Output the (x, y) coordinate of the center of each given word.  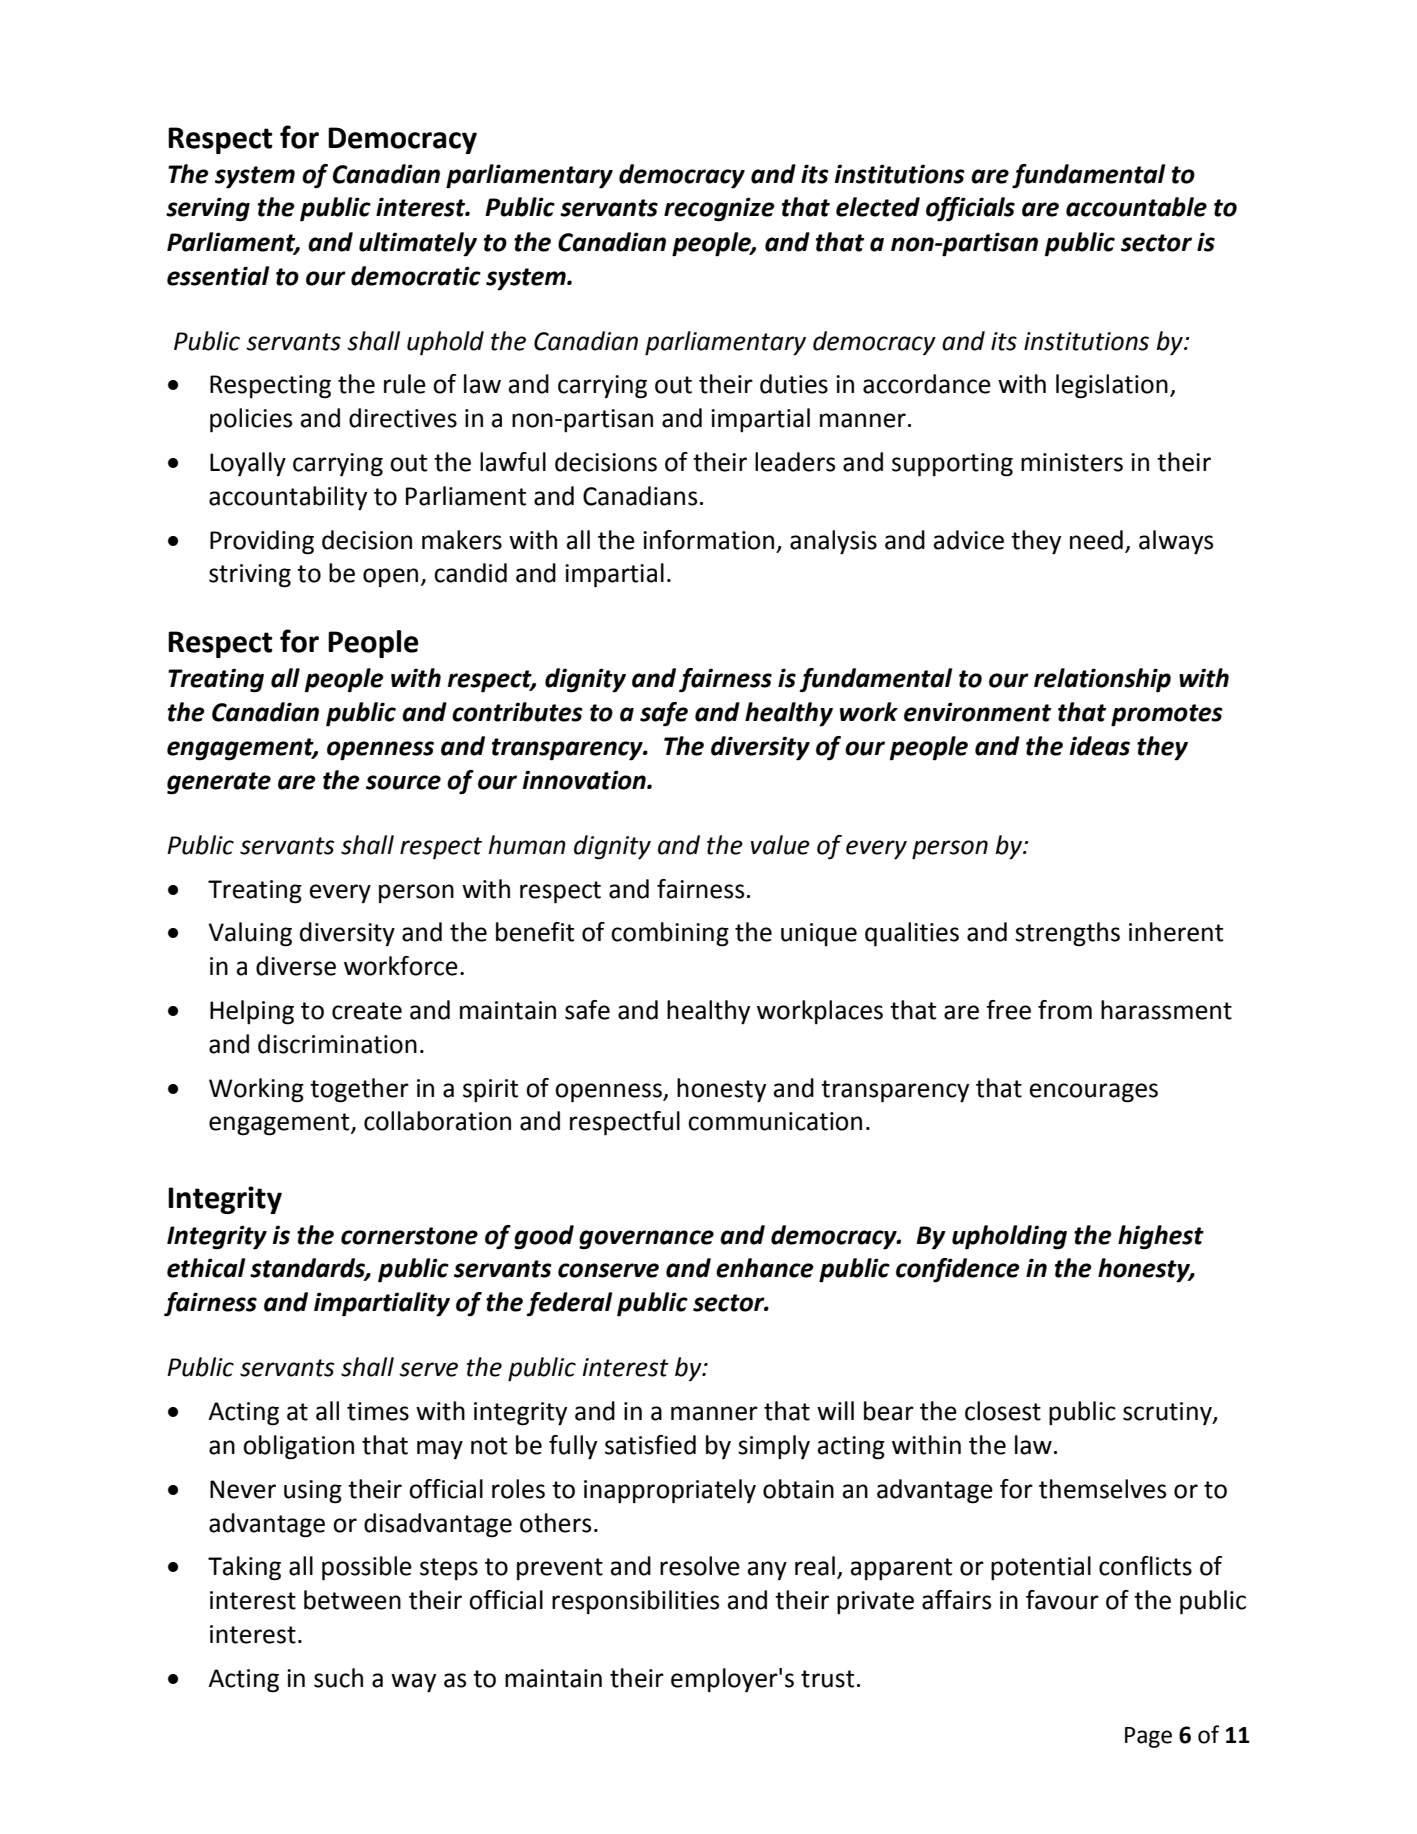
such (338, 1678)
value (780, 845)
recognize (719, 209)
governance (646, 1240)
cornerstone (409, 1236)
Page (1148, 1737)
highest (1161, 1237)
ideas (1100, 746)
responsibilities (635, 1602)
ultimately (418, 244)
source (403, 782)
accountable (1136, 207)
